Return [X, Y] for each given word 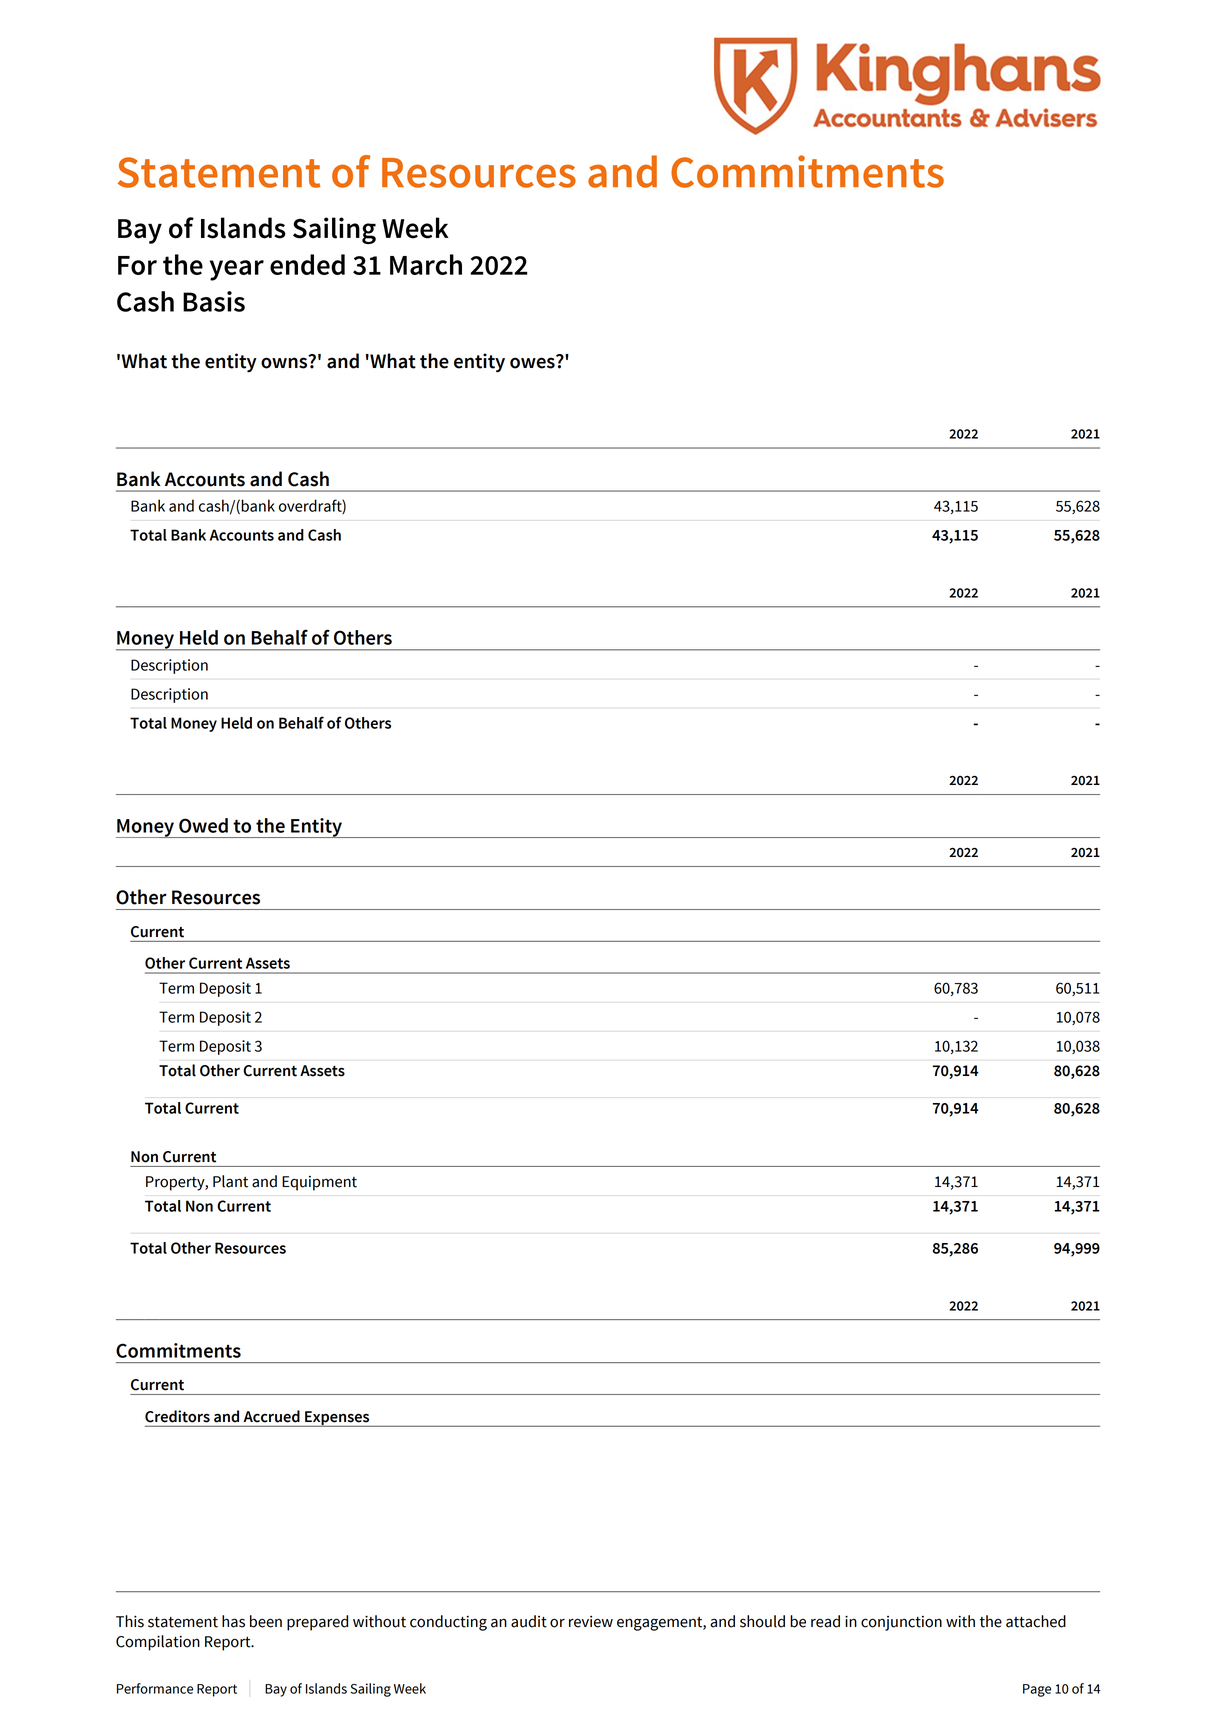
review [591, 1622]
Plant [230, 1181]
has [233, 1621]
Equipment [319, 1183]
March [426, 264]
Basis [214, 301]
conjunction [901, 1623]
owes [533, 362]
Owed [203, 825]
